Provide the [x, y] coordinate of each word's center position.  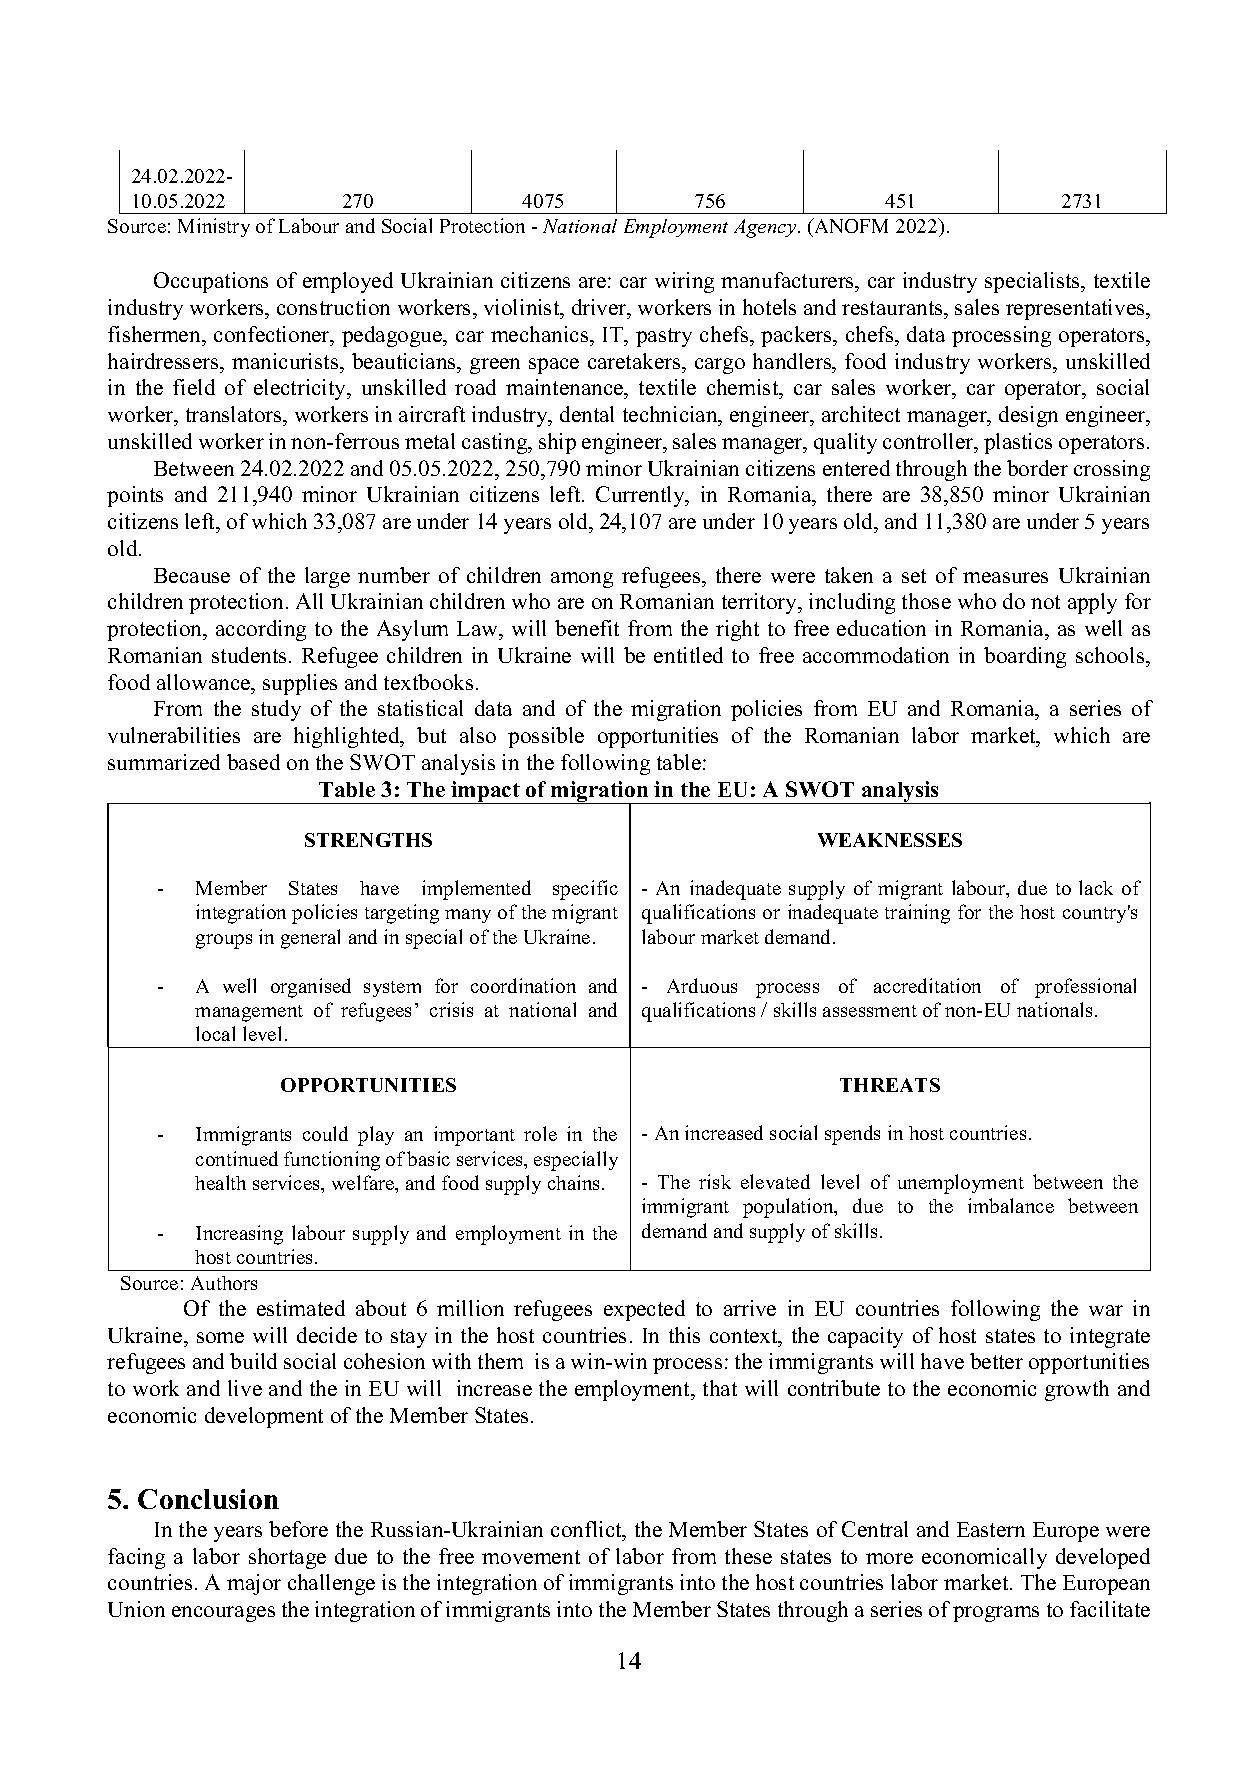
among [582, 580]
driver [600, 307]
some [220, 1337]
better [996, 1361]
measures [1005, 577]
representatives [1076, 309]
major [254, 1584]
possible [546, 737]
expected [644, 1310]
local [215, 1033]
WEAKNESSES [890, 840]
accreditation [927, 985]
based [253, 762]
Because [192, 575]
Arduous [702, 985]
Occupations [211, 282]
